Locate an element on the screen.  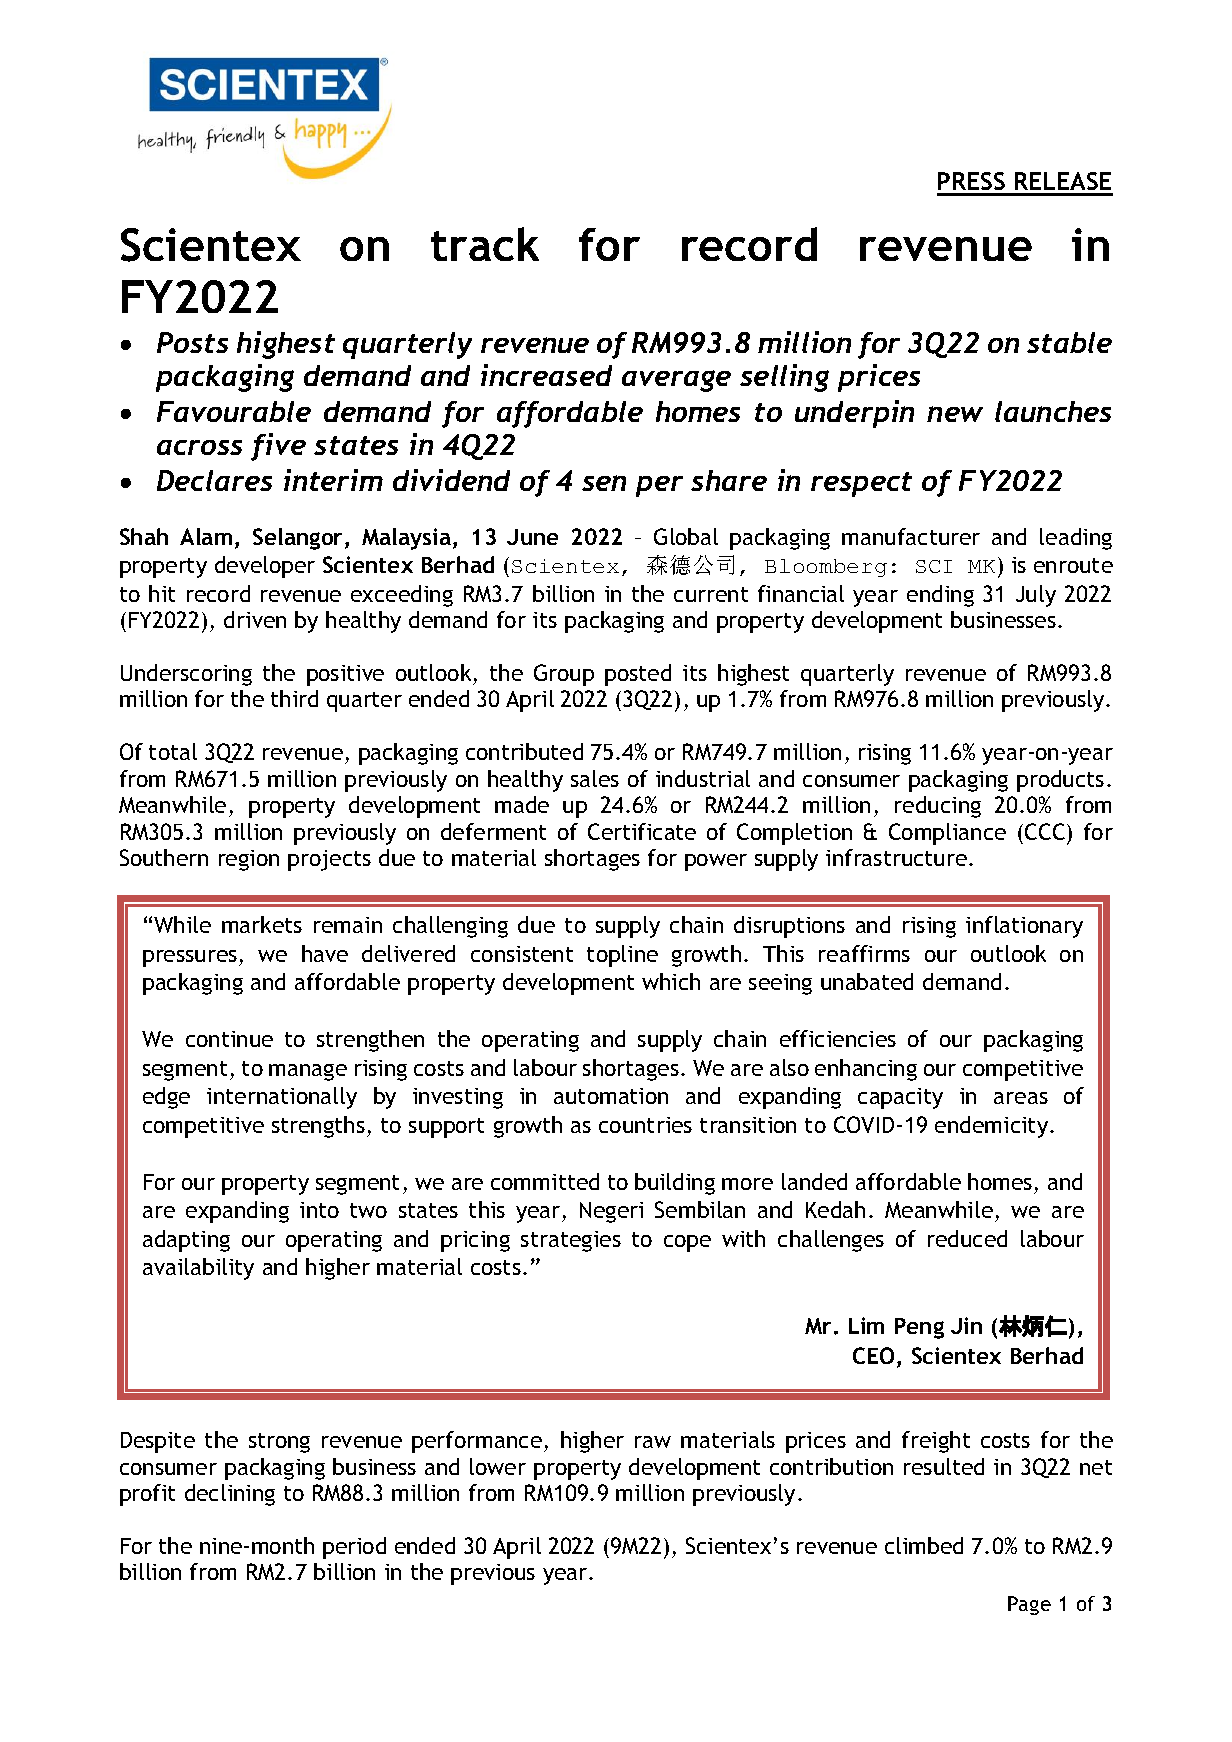
third is located at coordinates (294, 698).
